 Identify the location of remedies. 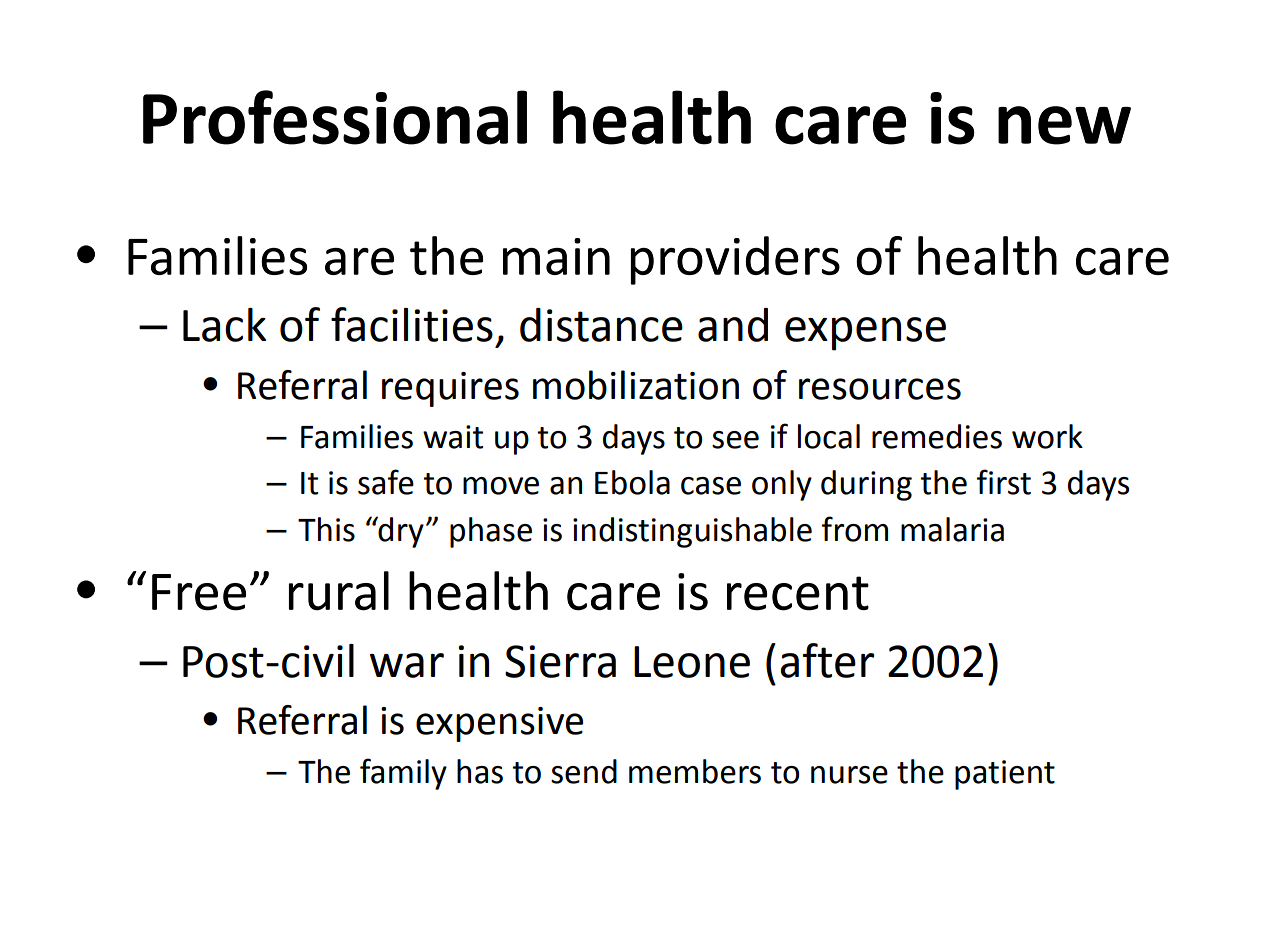
(937, 436).
